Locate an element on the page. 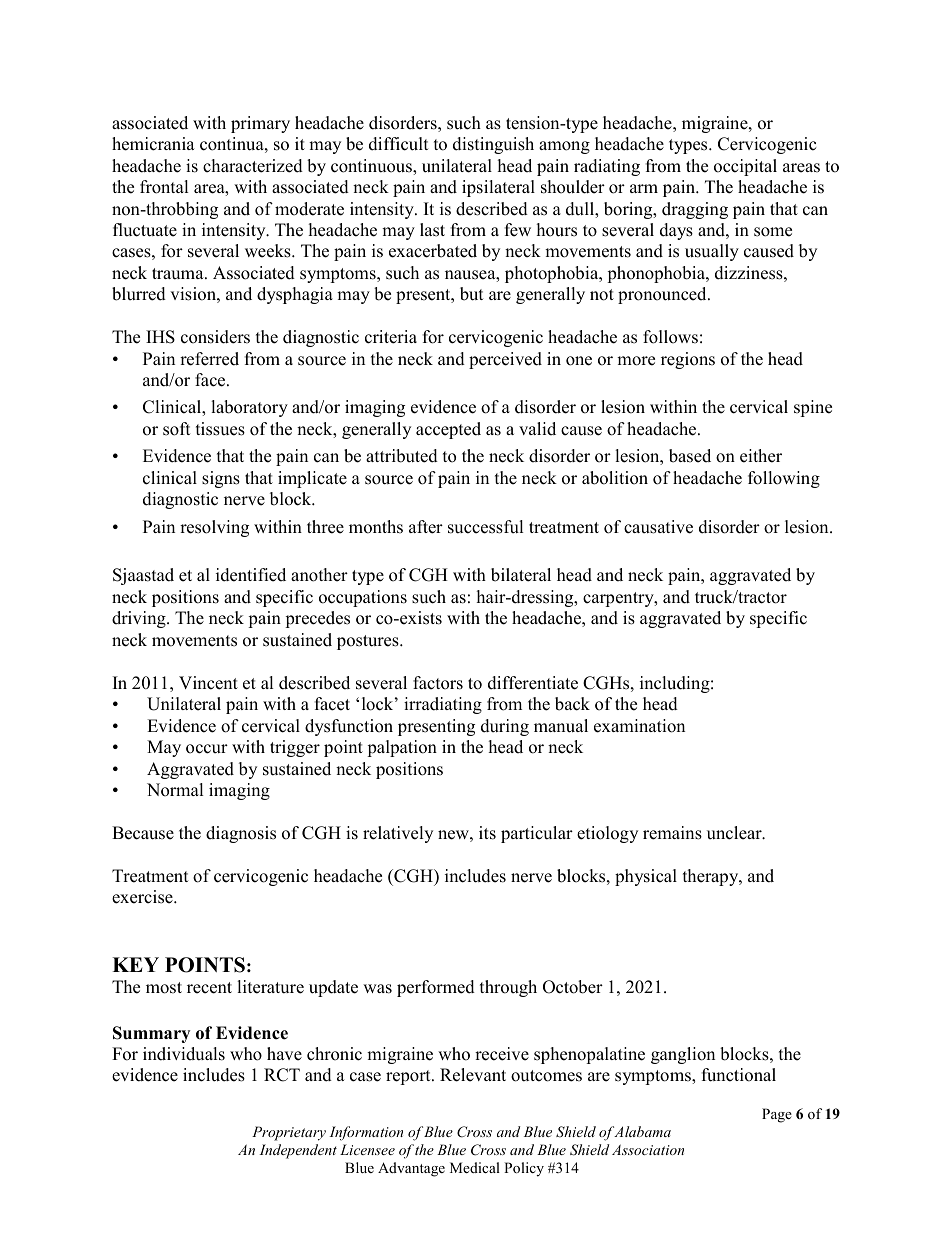  characterized is located at coordinates (253, 166).
